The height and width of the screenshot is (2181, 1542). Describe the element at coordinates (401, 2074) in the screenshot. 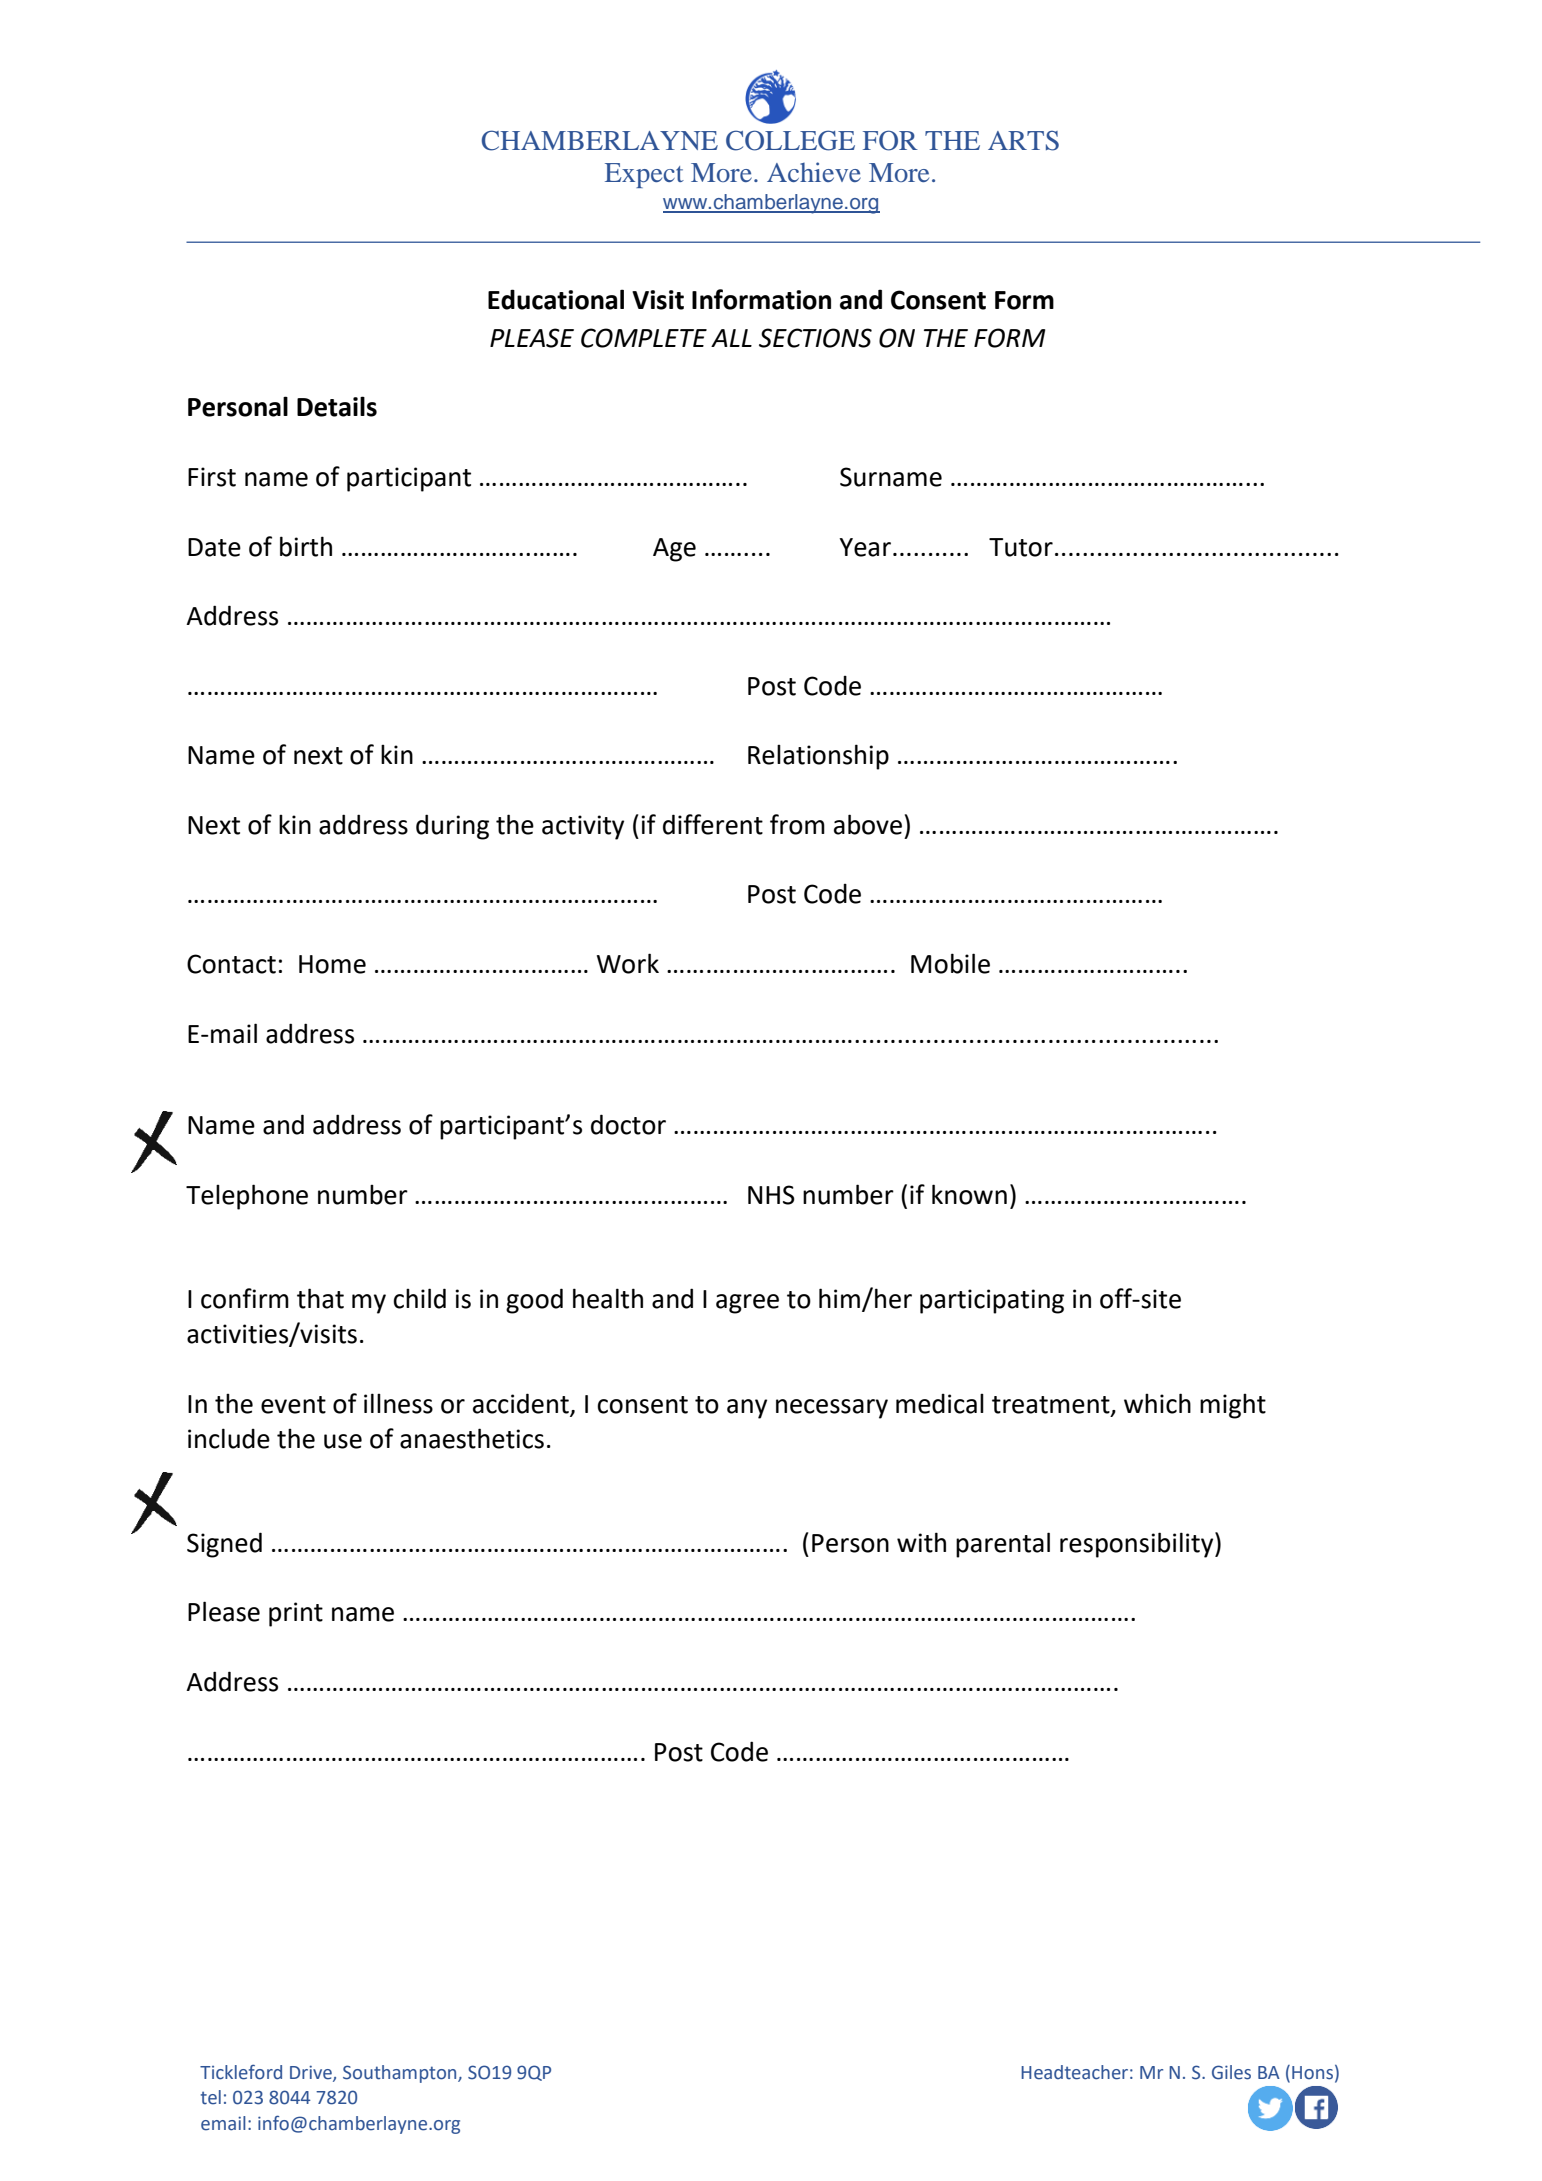

I see `Southampton` at that location.
